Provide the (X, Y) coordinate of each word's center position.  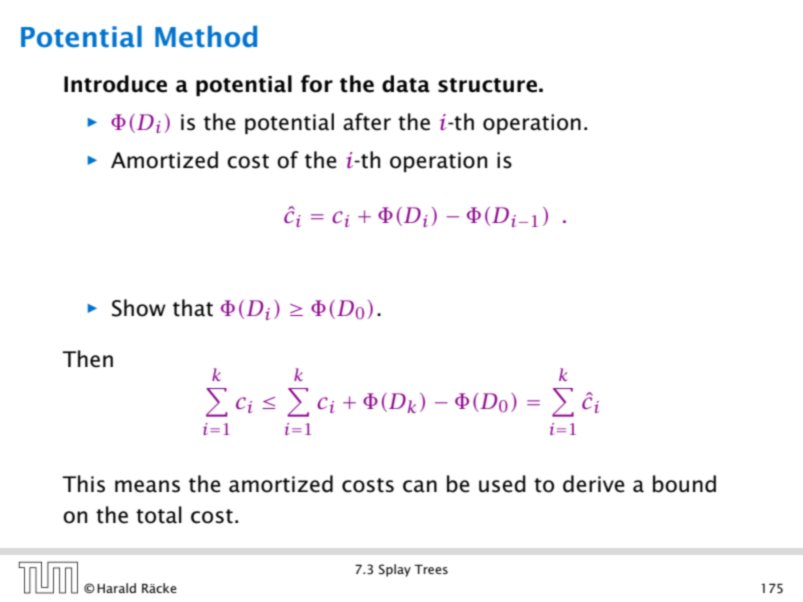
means (147, 486)
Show (139, 308)
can (420, 486)
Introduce (115, 84)
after (367, 122)
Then (87, 359)
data (406, 84)
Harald (116, 588)
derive (594, 484)
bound (684, 484)
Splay (395, 570)
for (317, 84)
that (193, 308)
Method (206, 37)
